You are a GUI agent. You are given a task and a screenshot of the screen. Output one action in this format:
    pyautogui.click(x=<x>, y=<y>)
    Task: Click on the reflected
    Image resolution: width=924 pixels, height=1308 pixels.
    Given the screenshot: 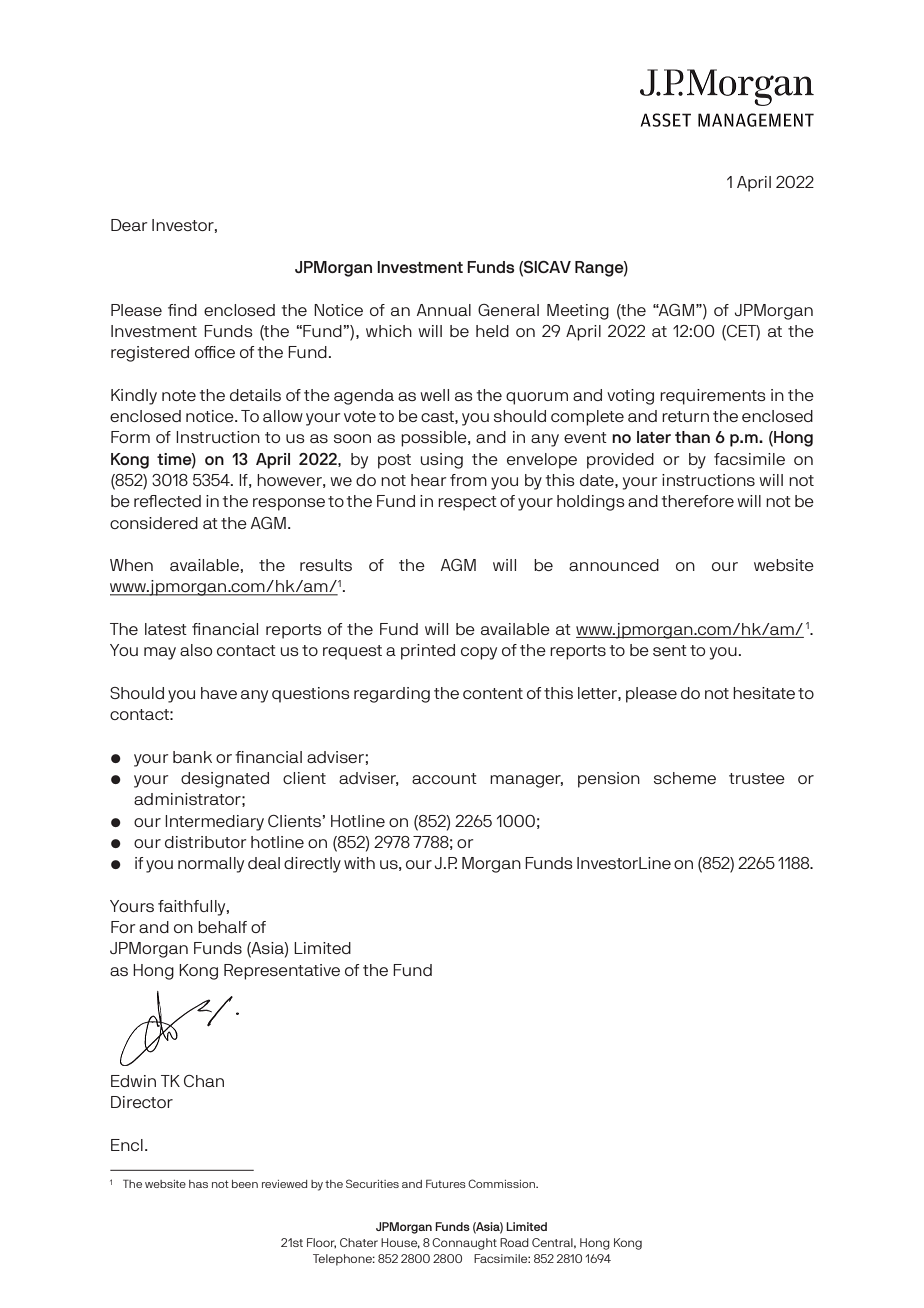 What is the action you would take?
    pyautogui.click(x=167, y=501)
